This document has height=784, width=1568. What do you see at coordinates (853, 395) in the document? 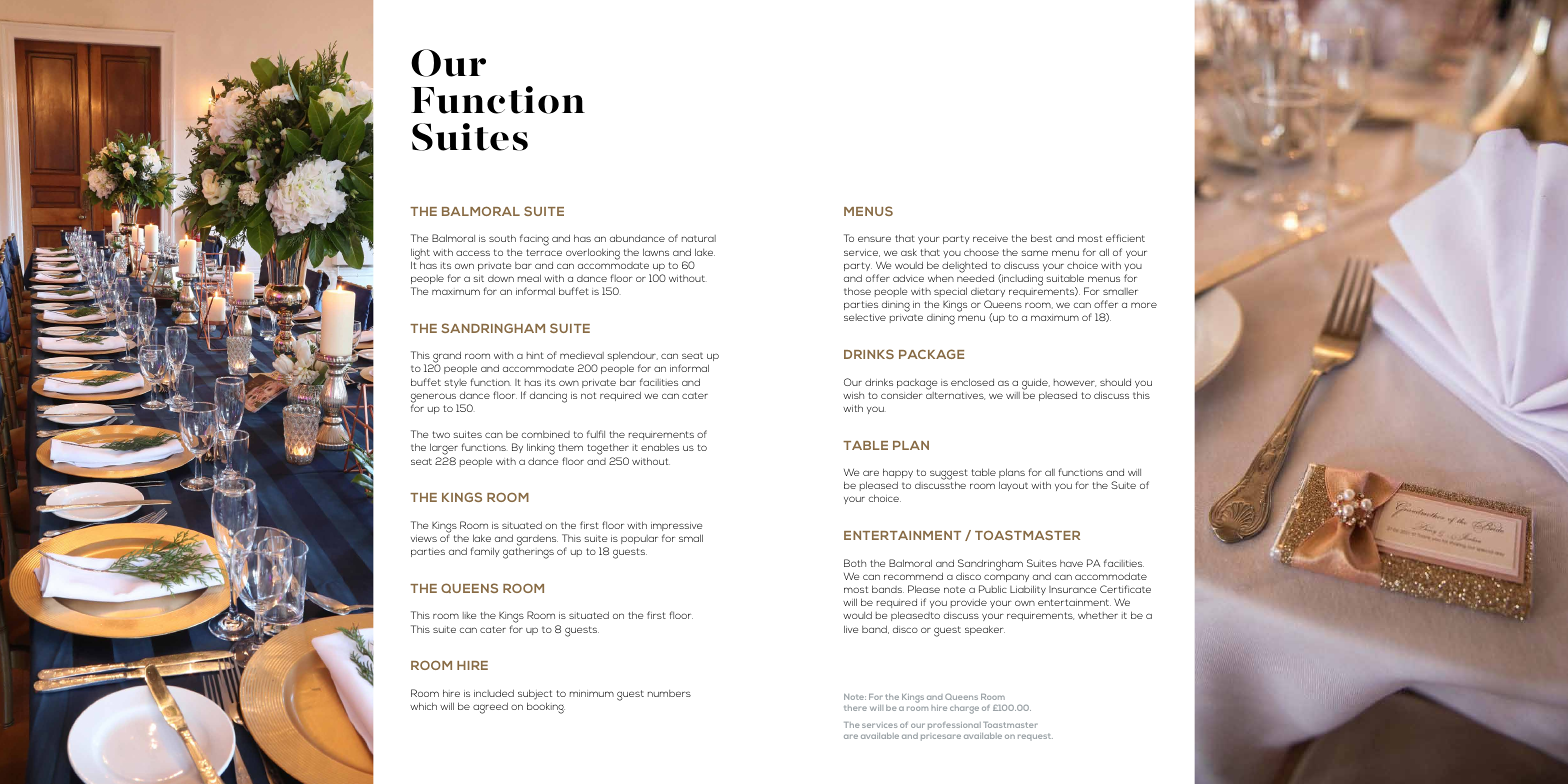
I see `wish` at bounding box center [853, 395].
